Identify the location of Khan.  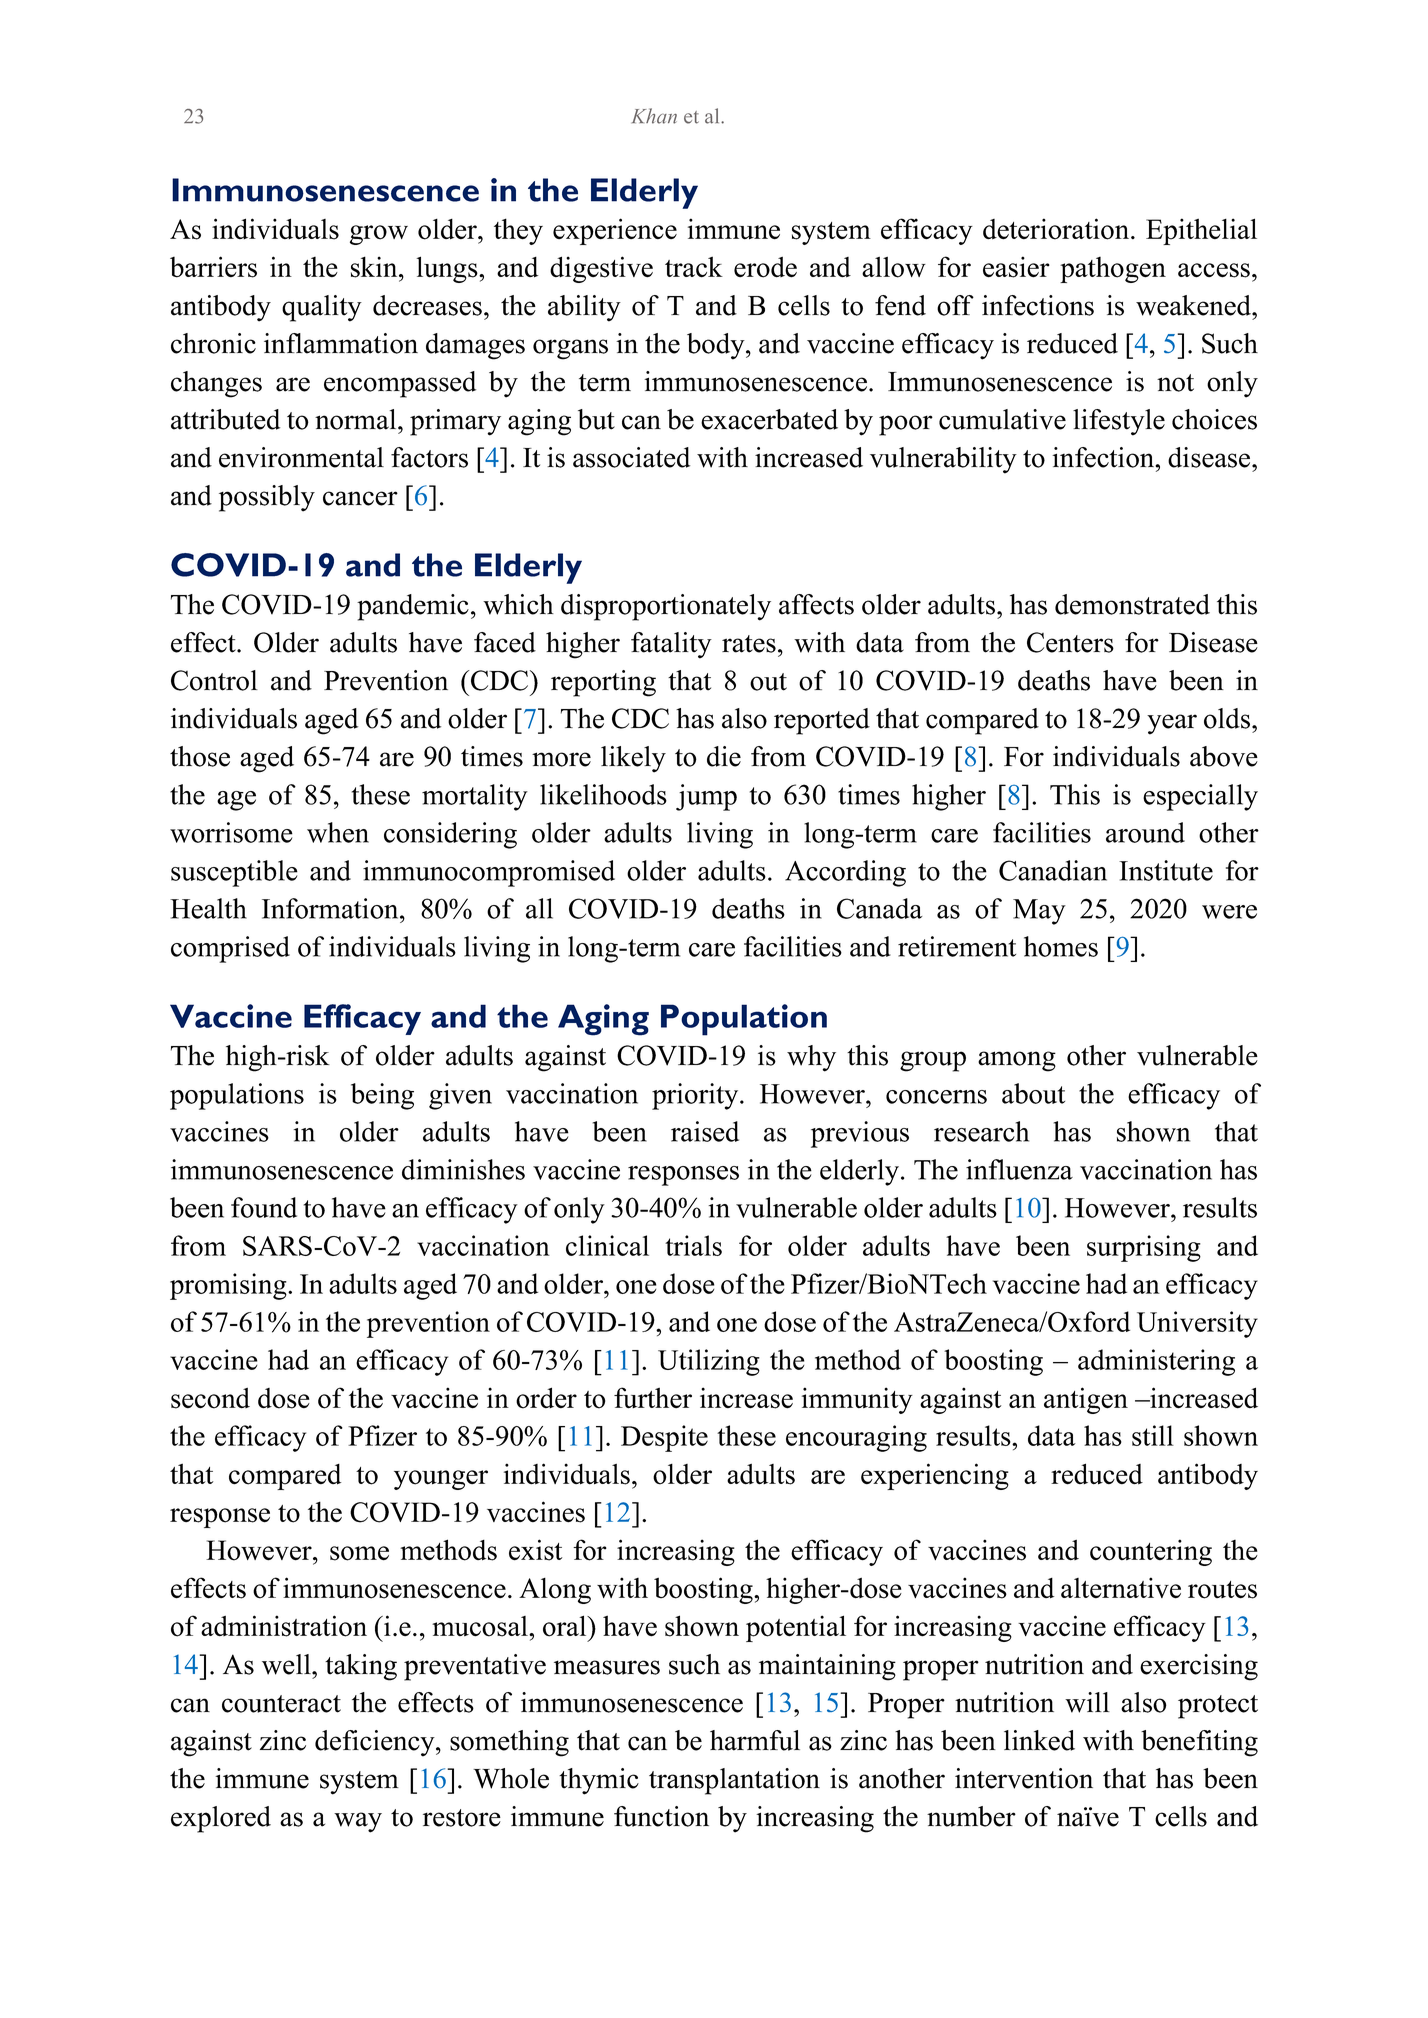
(654, 116).
